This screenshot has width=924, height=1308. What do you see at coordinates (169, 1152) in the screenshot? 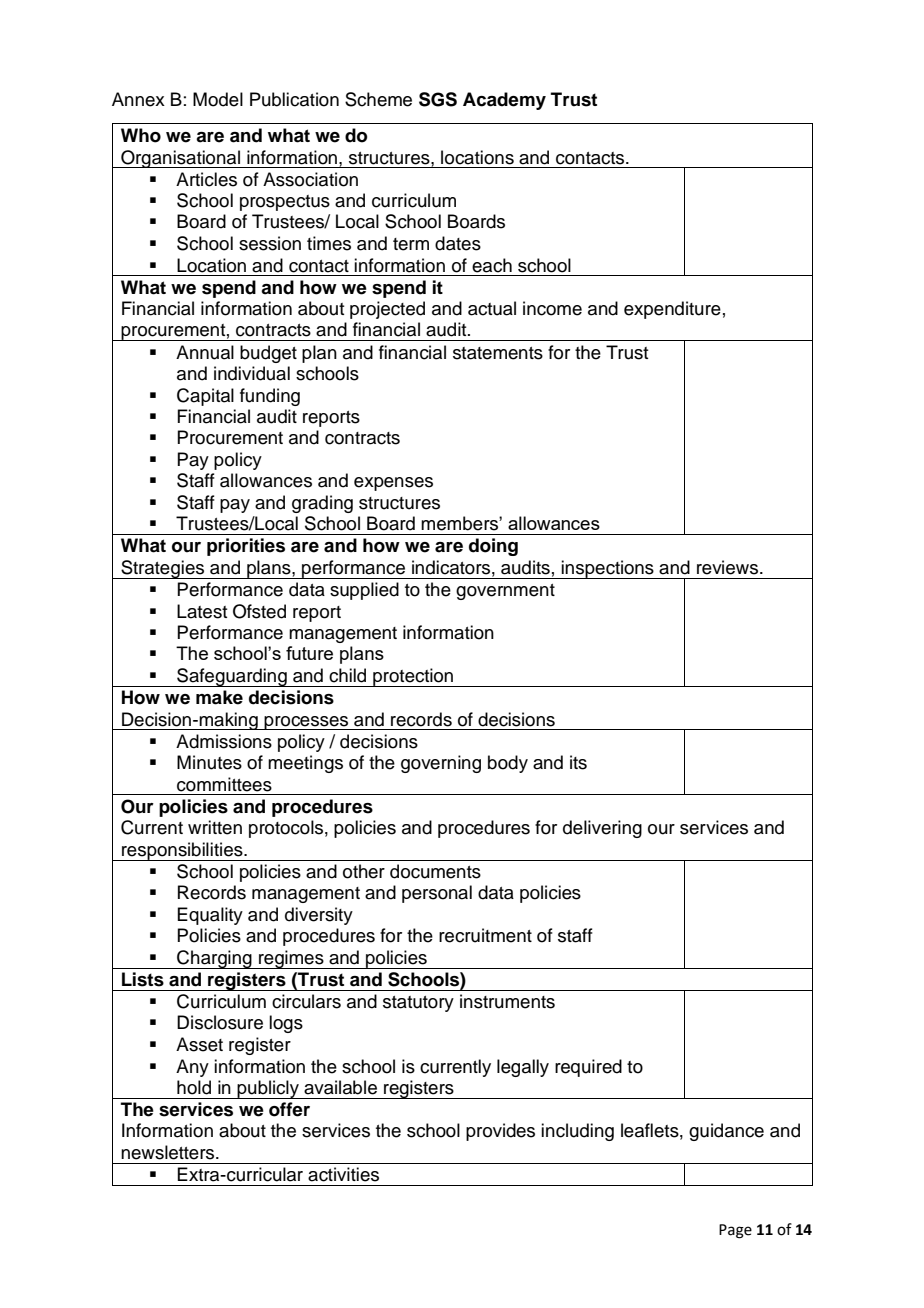
I see `newsletters` at bounding box center [169, 1152].
